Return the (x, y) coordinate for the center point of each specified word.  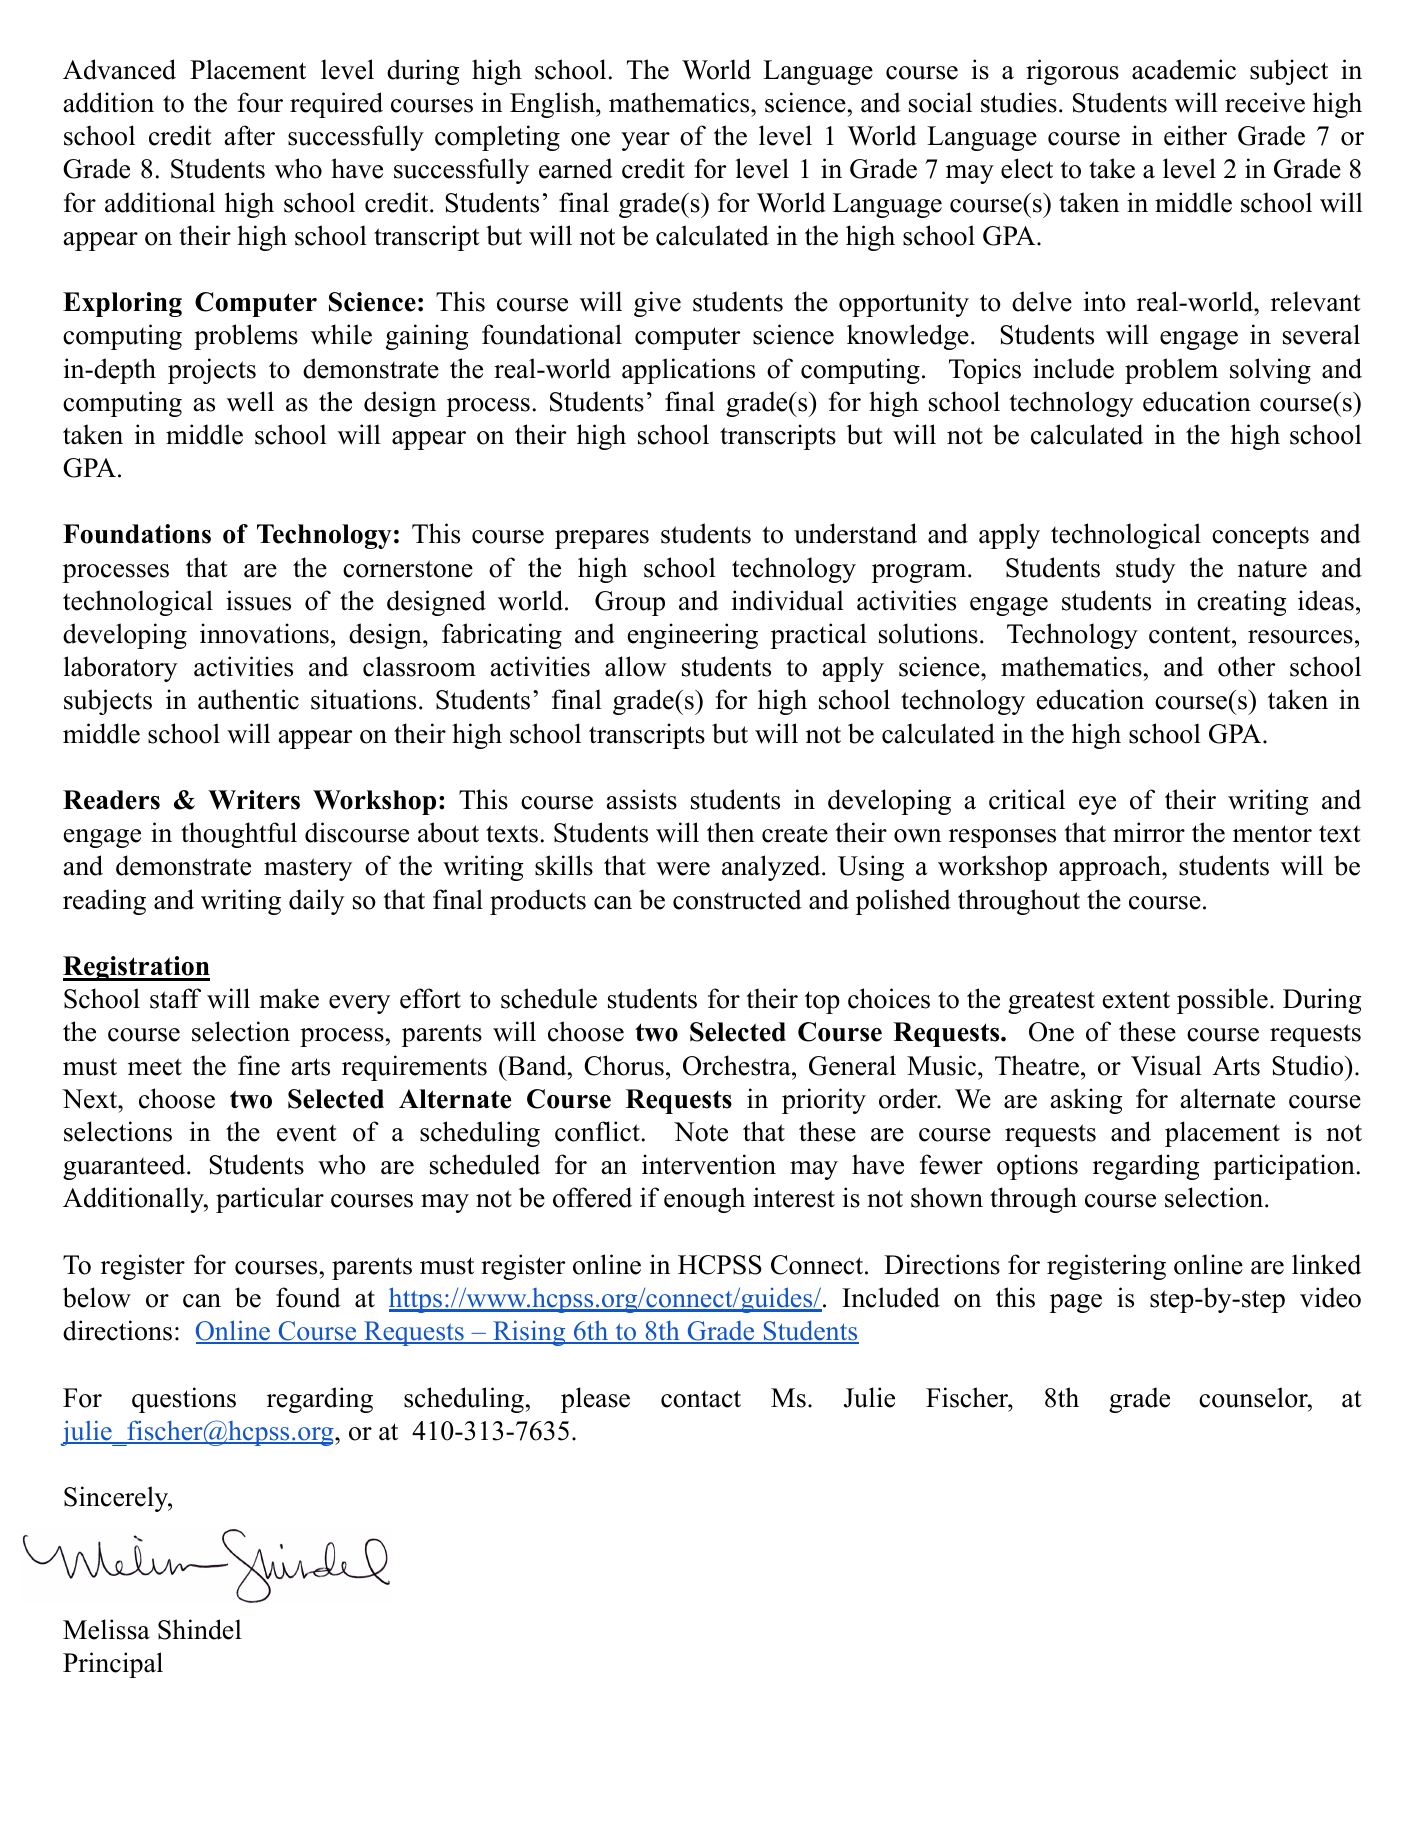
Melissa (106, 1629)
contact (701, 1399)
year (645, 141)
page (1076, 1303)
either (1195, 135)
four (260, 102)
